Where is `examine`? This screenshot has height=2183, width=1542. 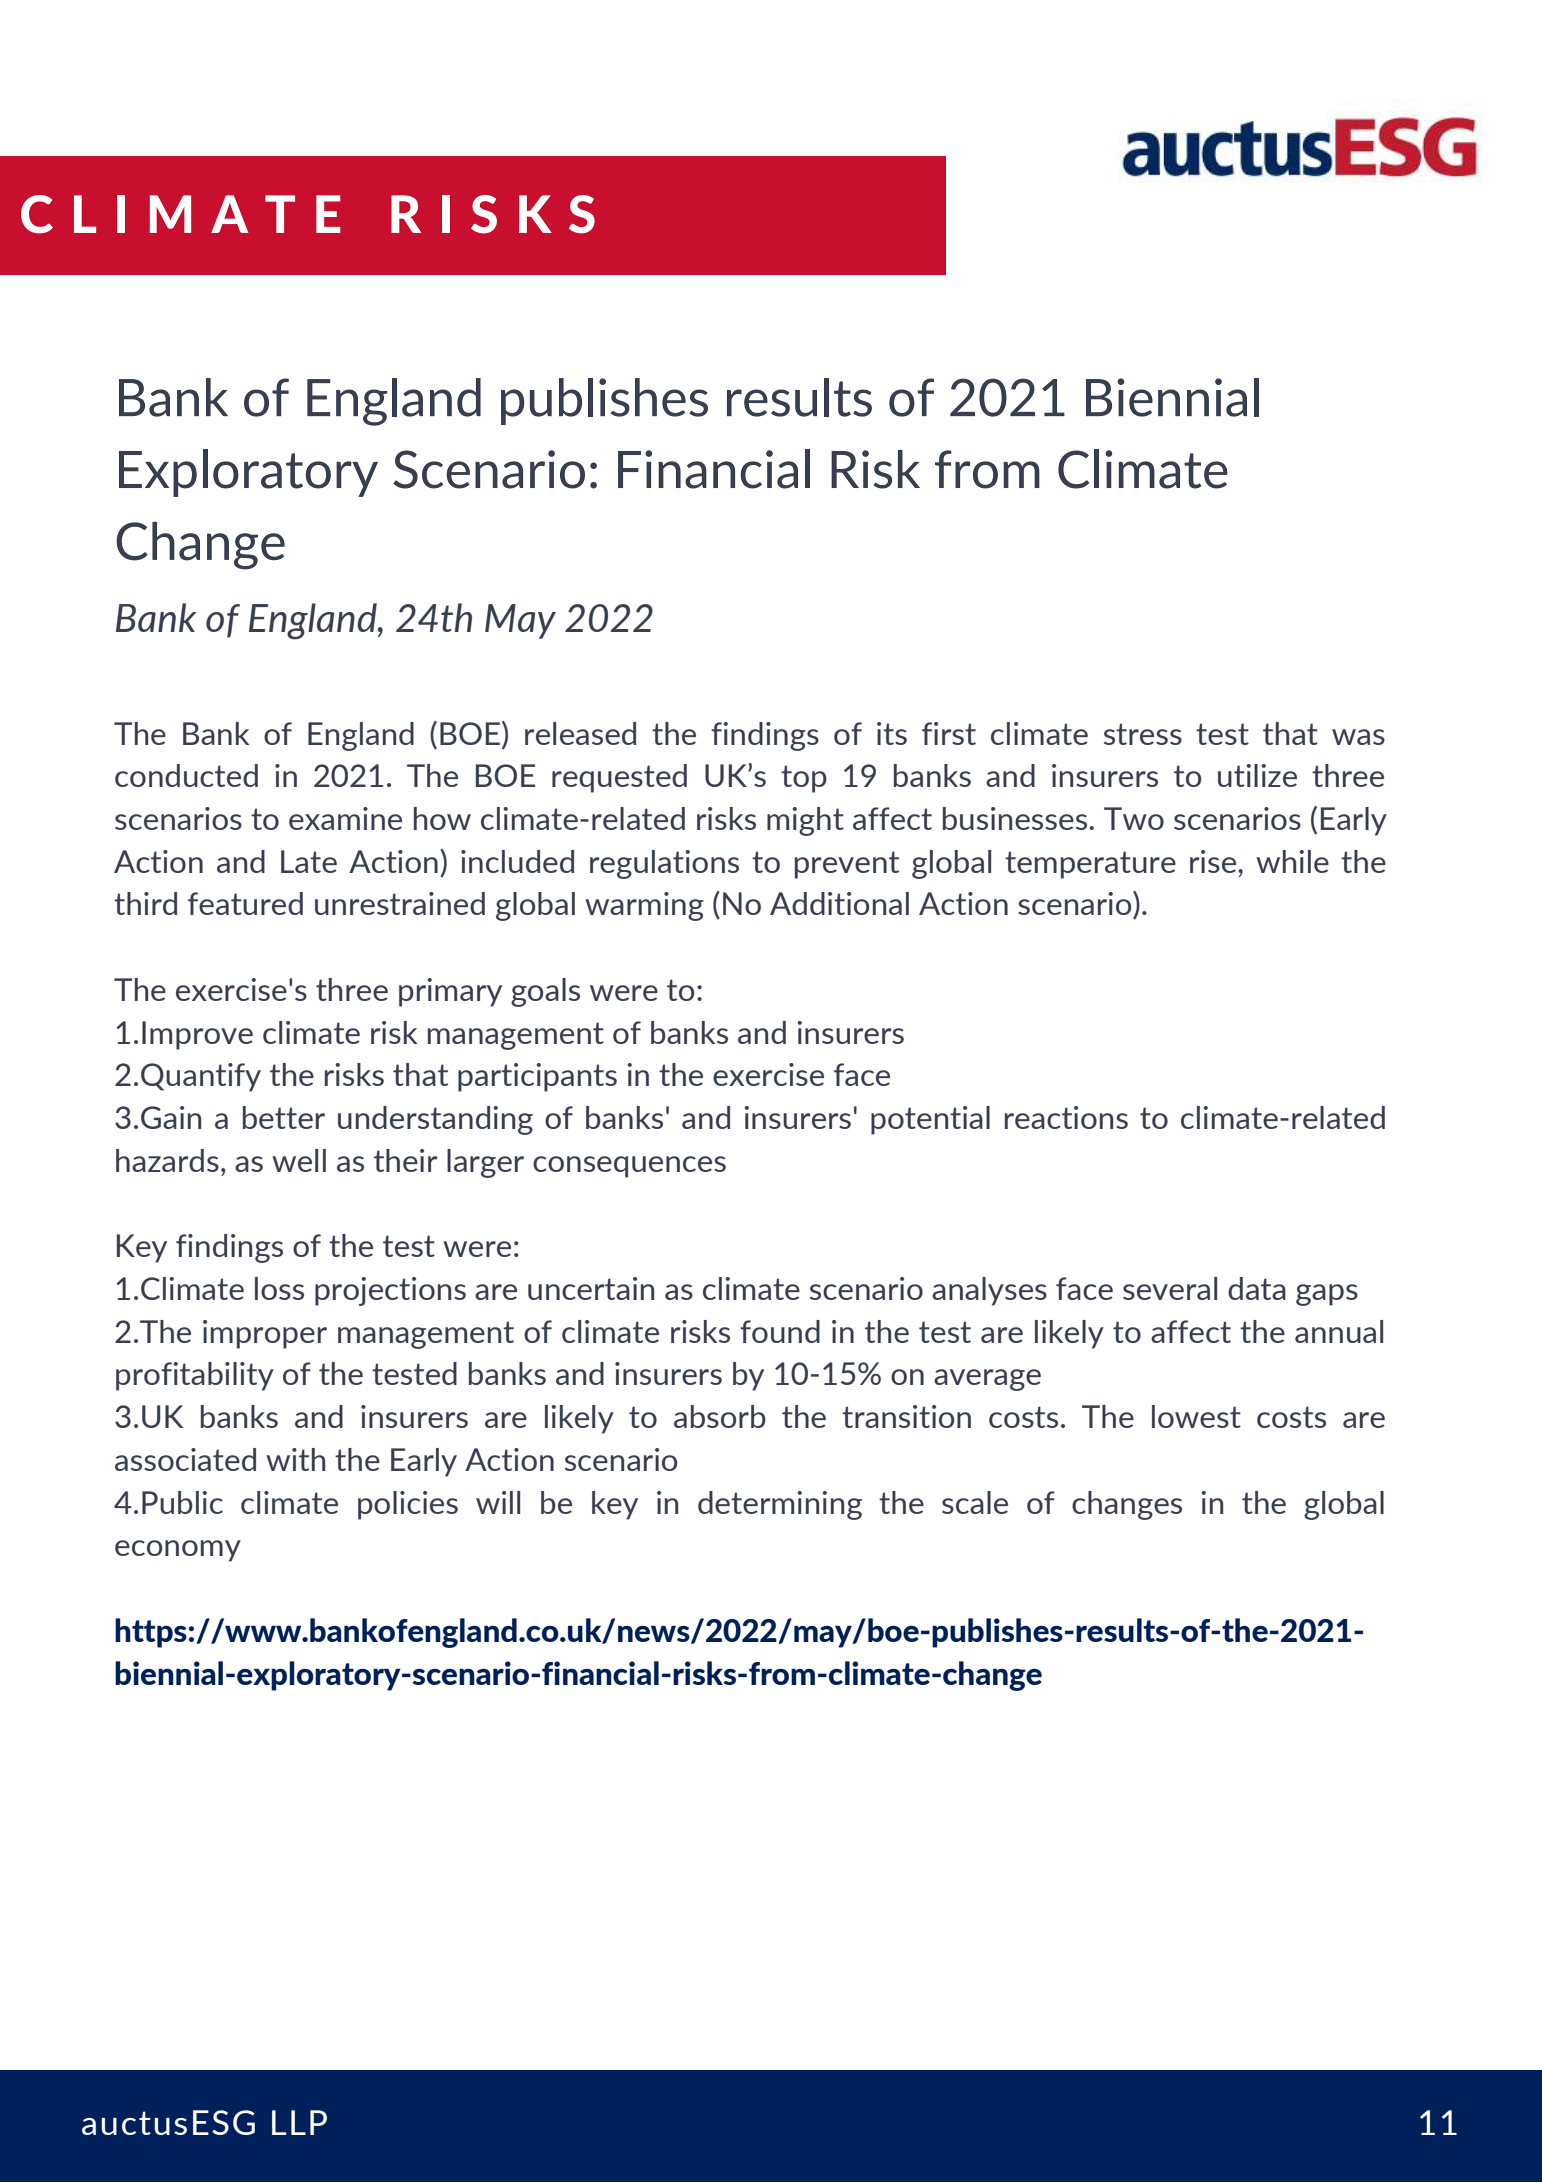
examine is located at coordinates (345, 818).
